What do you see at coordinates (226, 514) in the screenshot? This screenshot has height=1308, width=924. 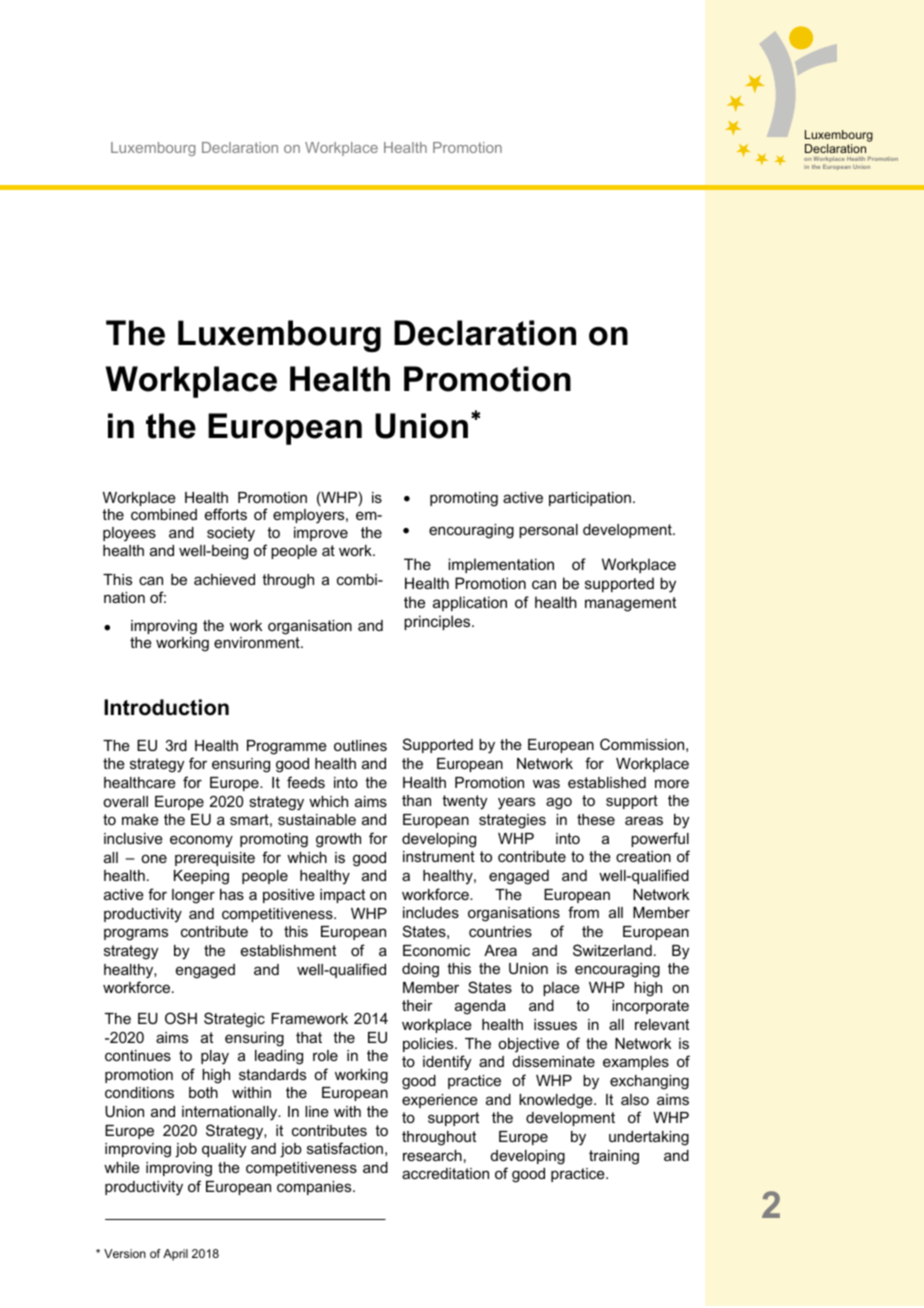 I see `efforts` at bounding box center [226, 514].
